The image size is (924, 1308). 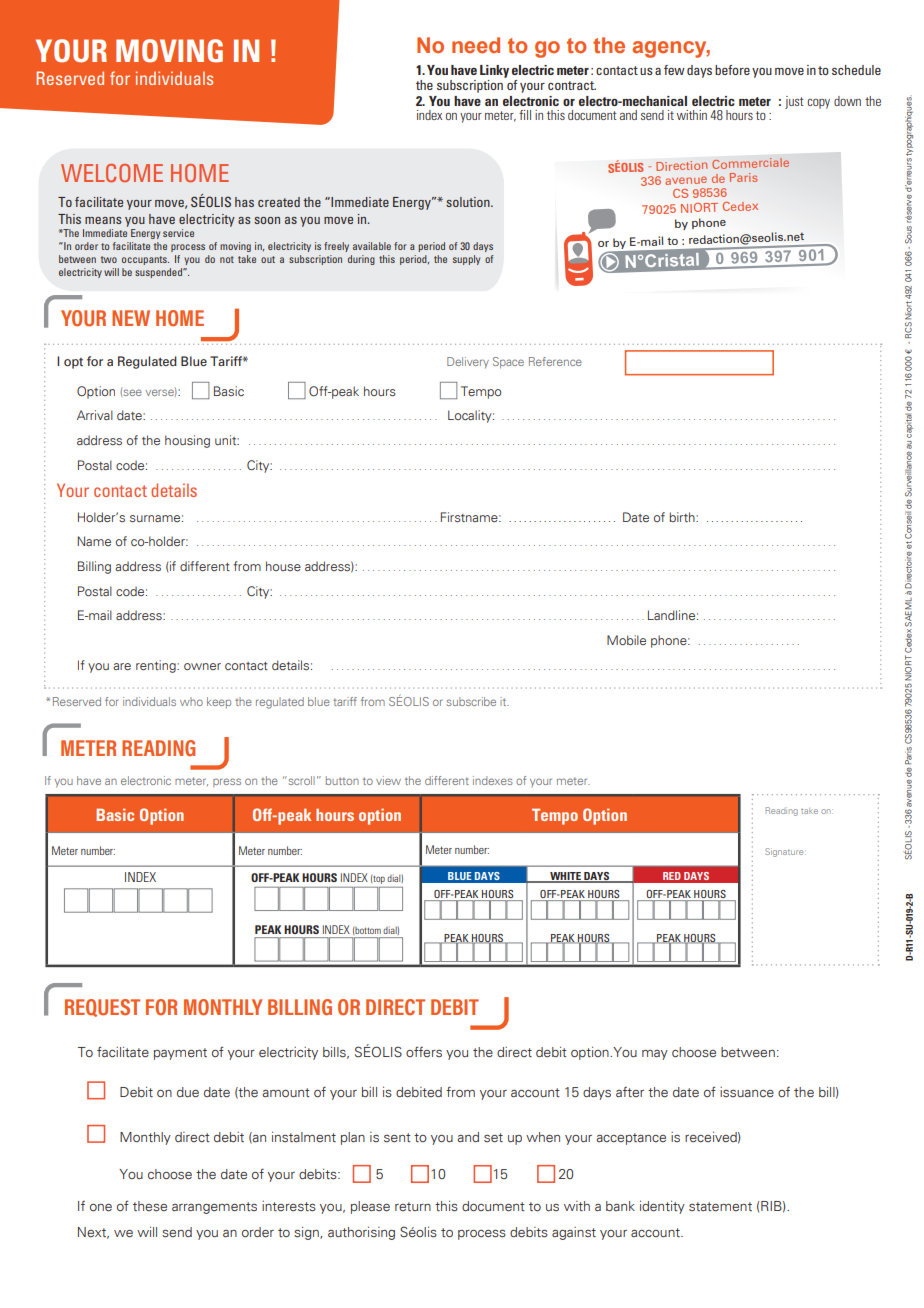 I want to click on Linky, so click(x=494, y=71).
